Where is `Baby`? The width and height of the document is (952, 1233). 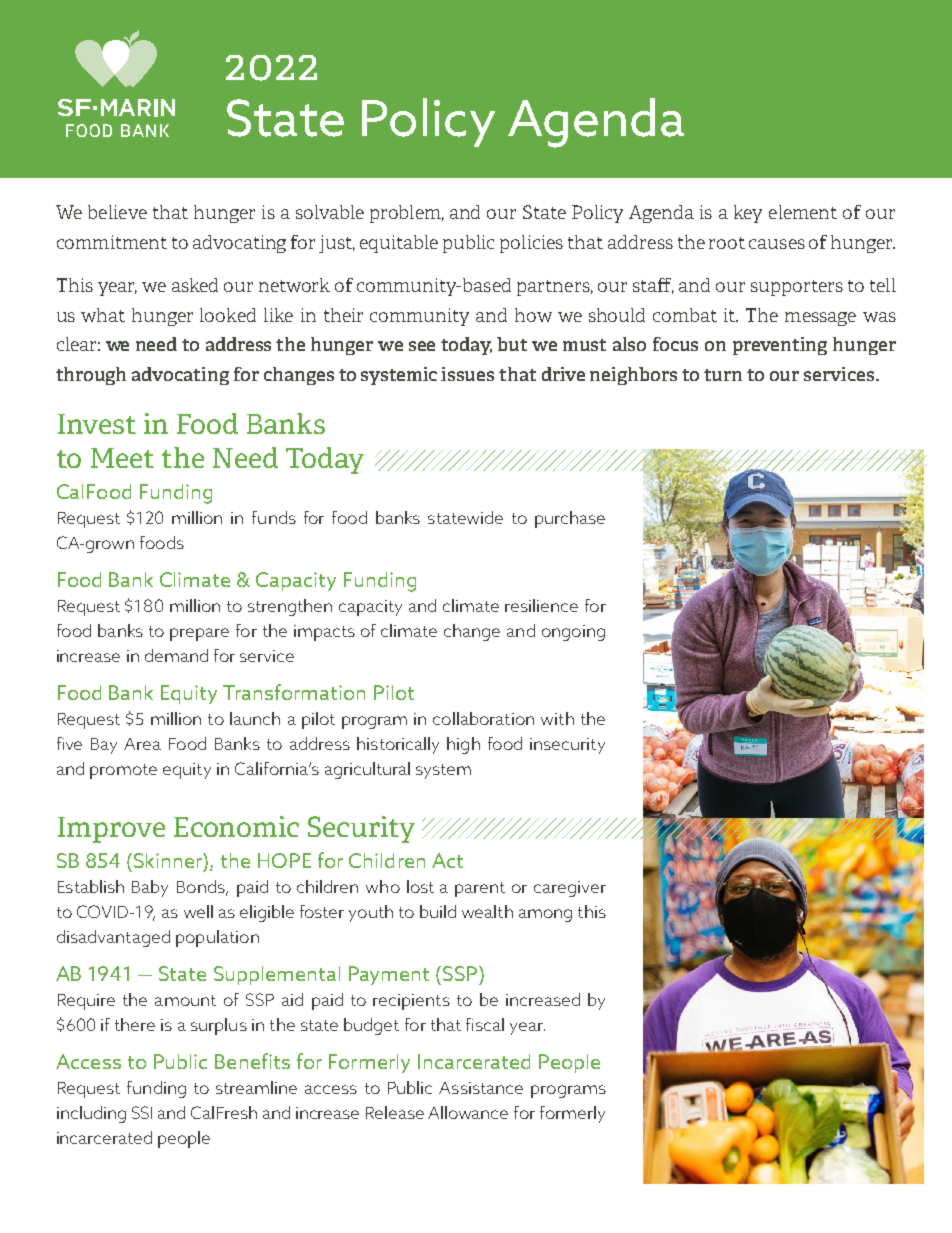 Baby is located at coordinates (150, 888).
